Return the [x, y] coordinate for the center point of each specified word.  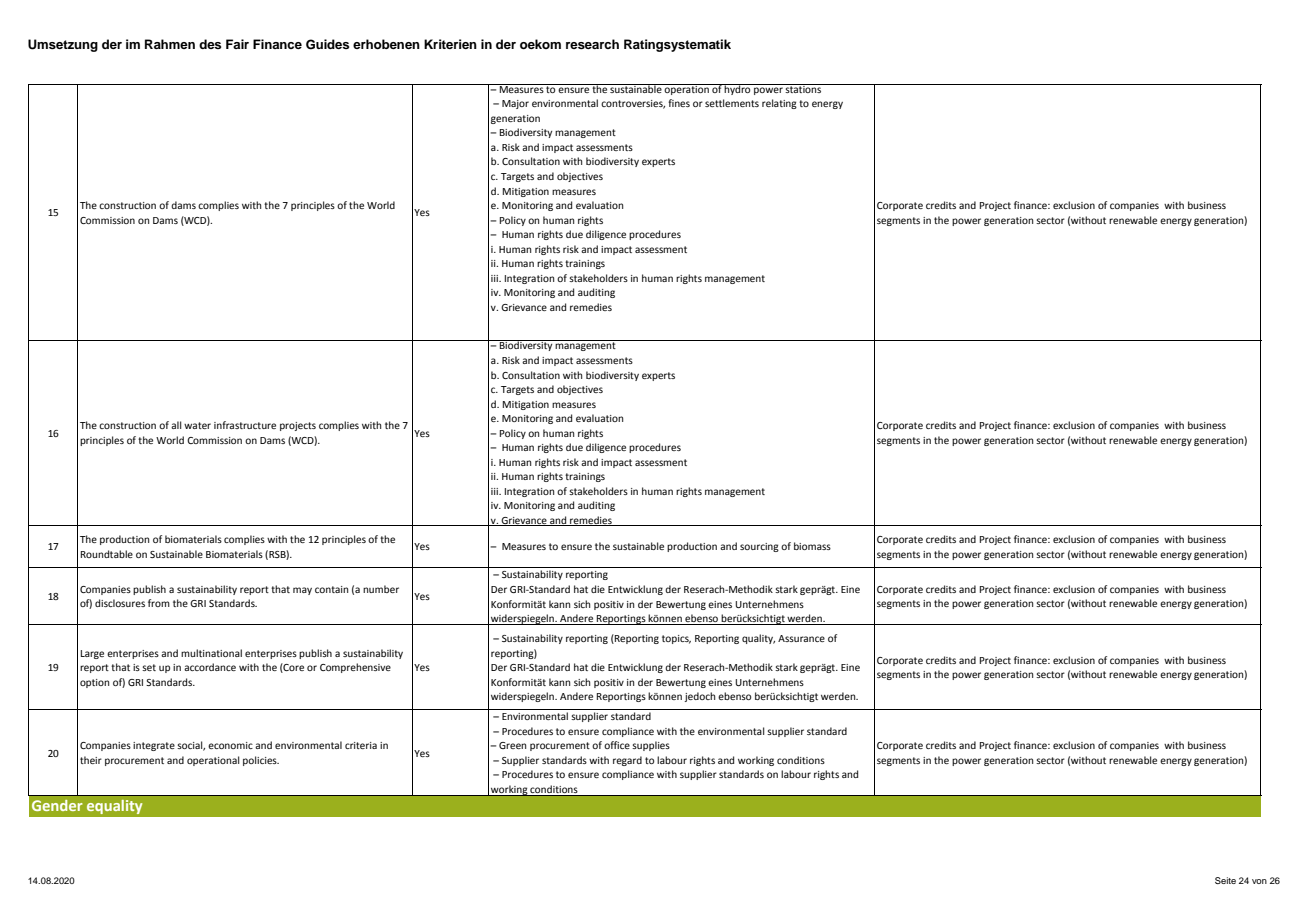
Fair [237, 44]
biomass [812, 546]
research [592, 44]
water [197, 425]
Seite [1225, 880]
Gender [57, 805]
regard [627, 761]
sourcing [759, 547]
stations [804, 88]
